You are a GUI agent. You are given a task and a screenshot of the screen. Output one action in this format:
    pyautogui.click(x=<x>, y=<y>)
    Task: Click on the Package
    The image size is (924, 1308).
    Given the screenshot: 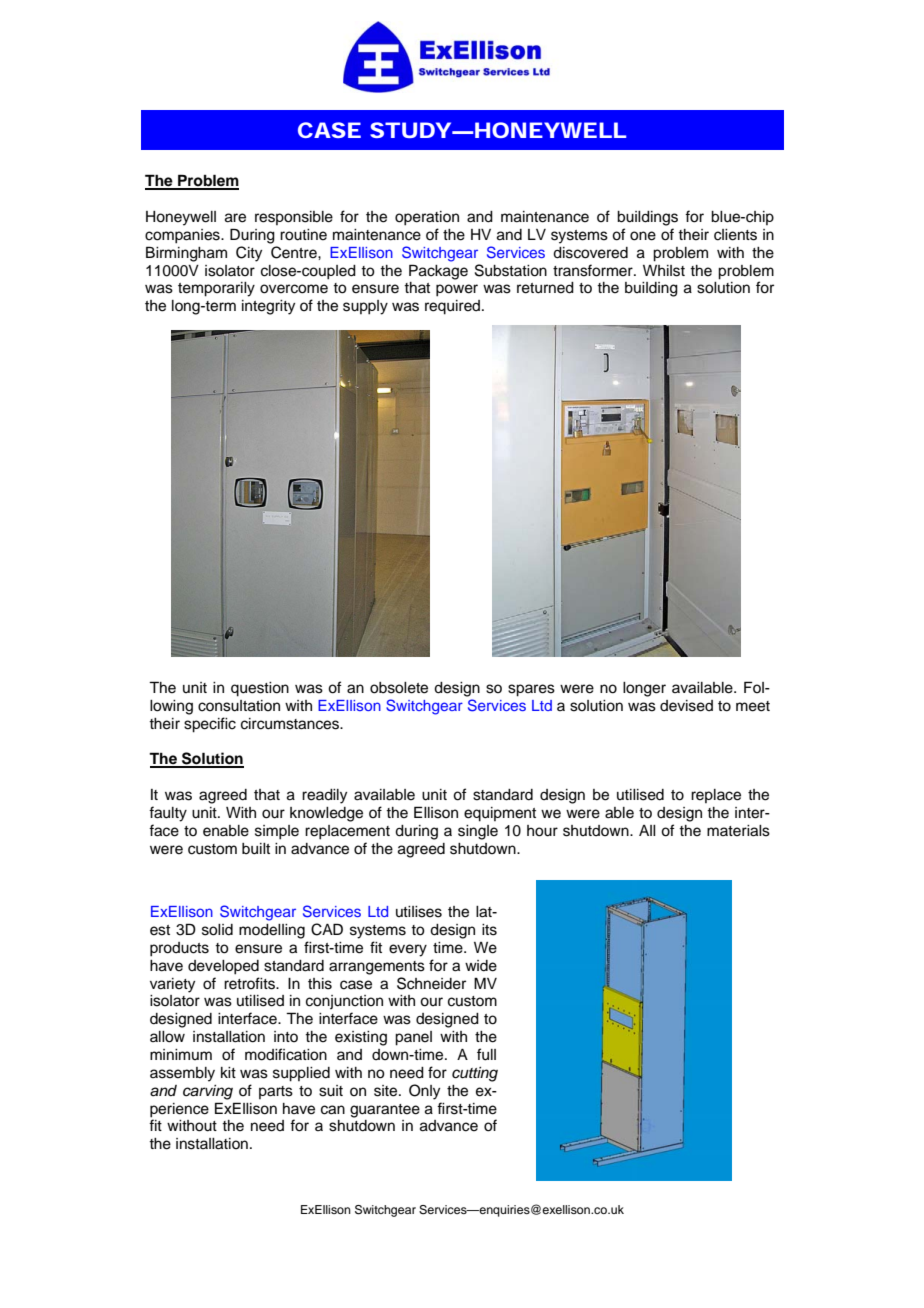 What is the action you would take?
    pyautogui.click(x=438, y=272)
